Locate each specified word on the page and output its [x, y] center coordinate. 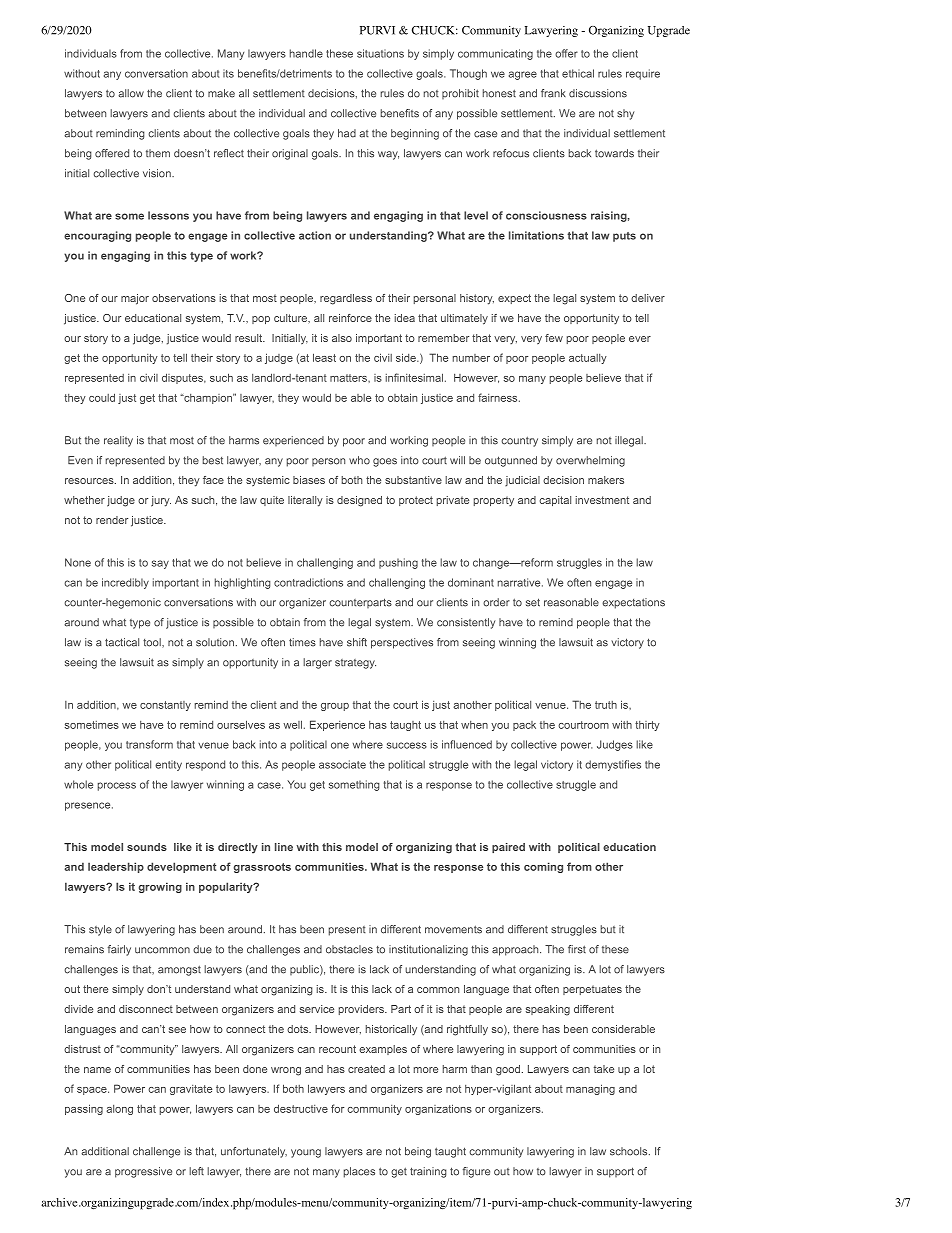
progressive [143, 1172]
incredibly [125, 583]
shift [357, 642]
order [496, 602]
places [359, 1172]
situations [380, 53]
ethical [578, 73]
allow [131, 93]
